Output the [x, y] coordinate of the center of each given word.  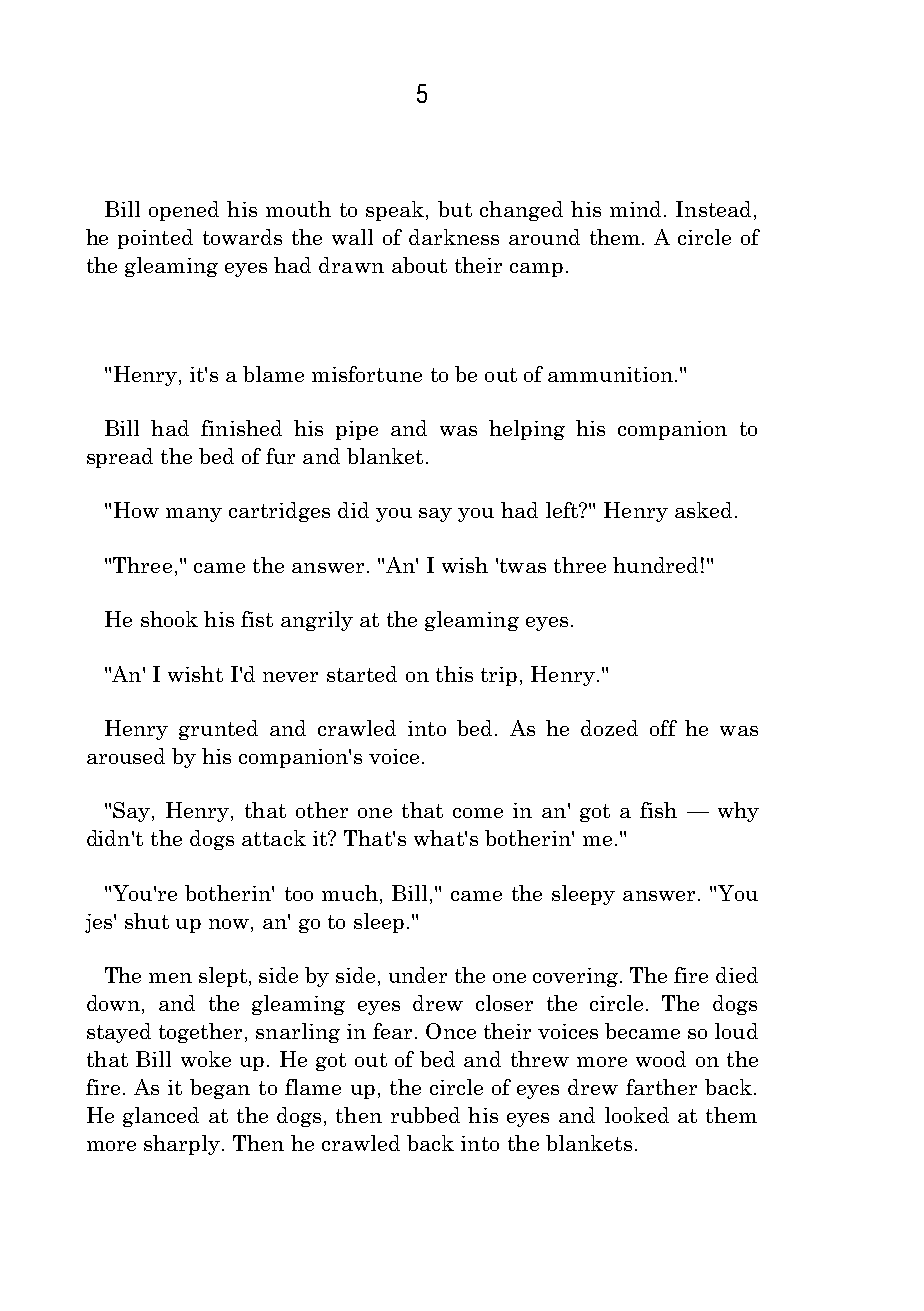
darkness [454, 237]
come [478, 813]
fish [658, 810]
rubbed [425, 1115]
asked [703, 510]
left [563, 510]
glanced [161, 1117]
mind [635, 209]
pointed [155, 239]
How [136, 510]
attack [274, 838]
